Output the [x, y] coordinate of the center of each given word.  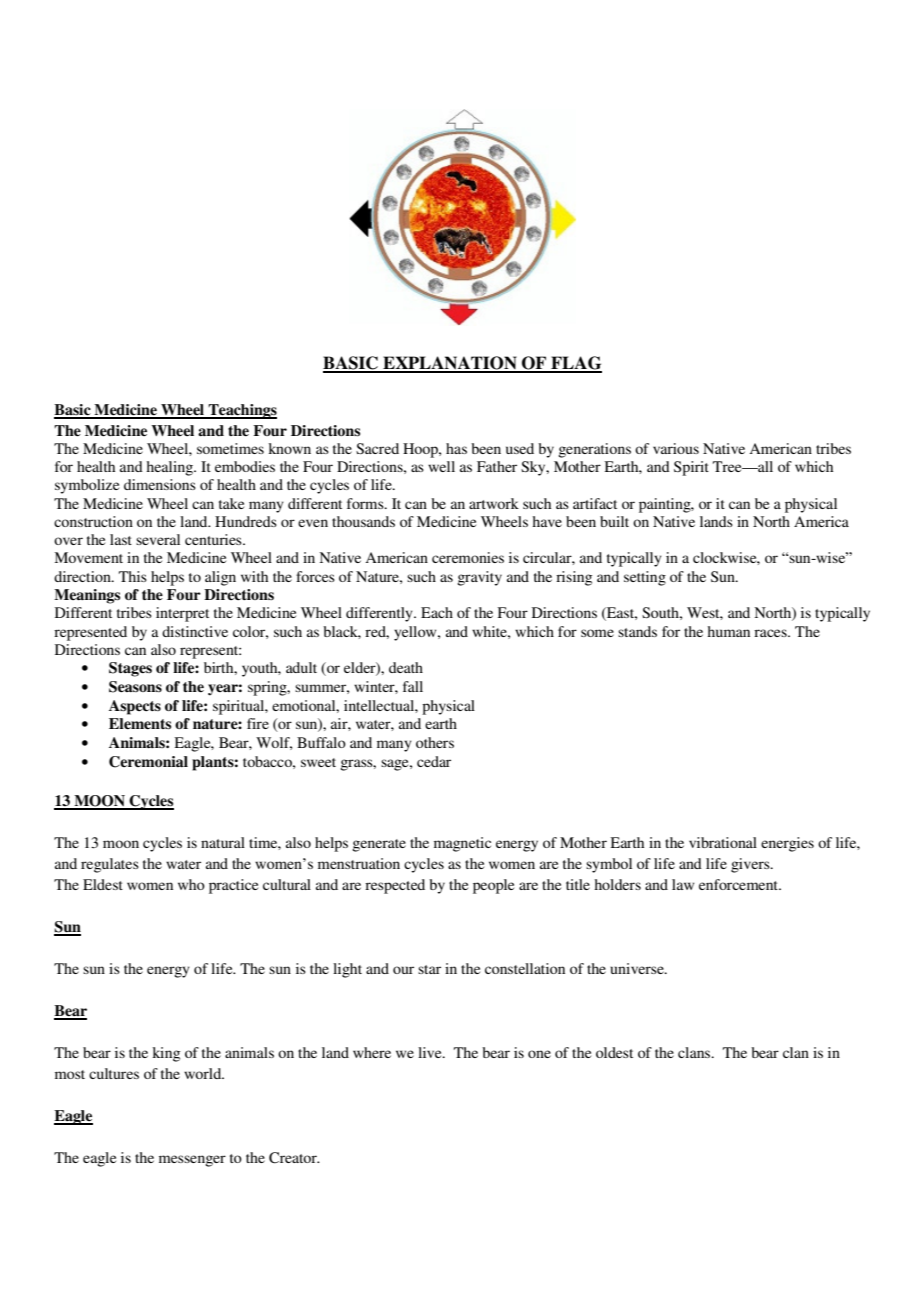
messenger [192, 1161]
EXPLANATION [450, 364]
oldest [614, 1052]
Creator [294, 1158]
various [676, 448]
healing [171, 468]
